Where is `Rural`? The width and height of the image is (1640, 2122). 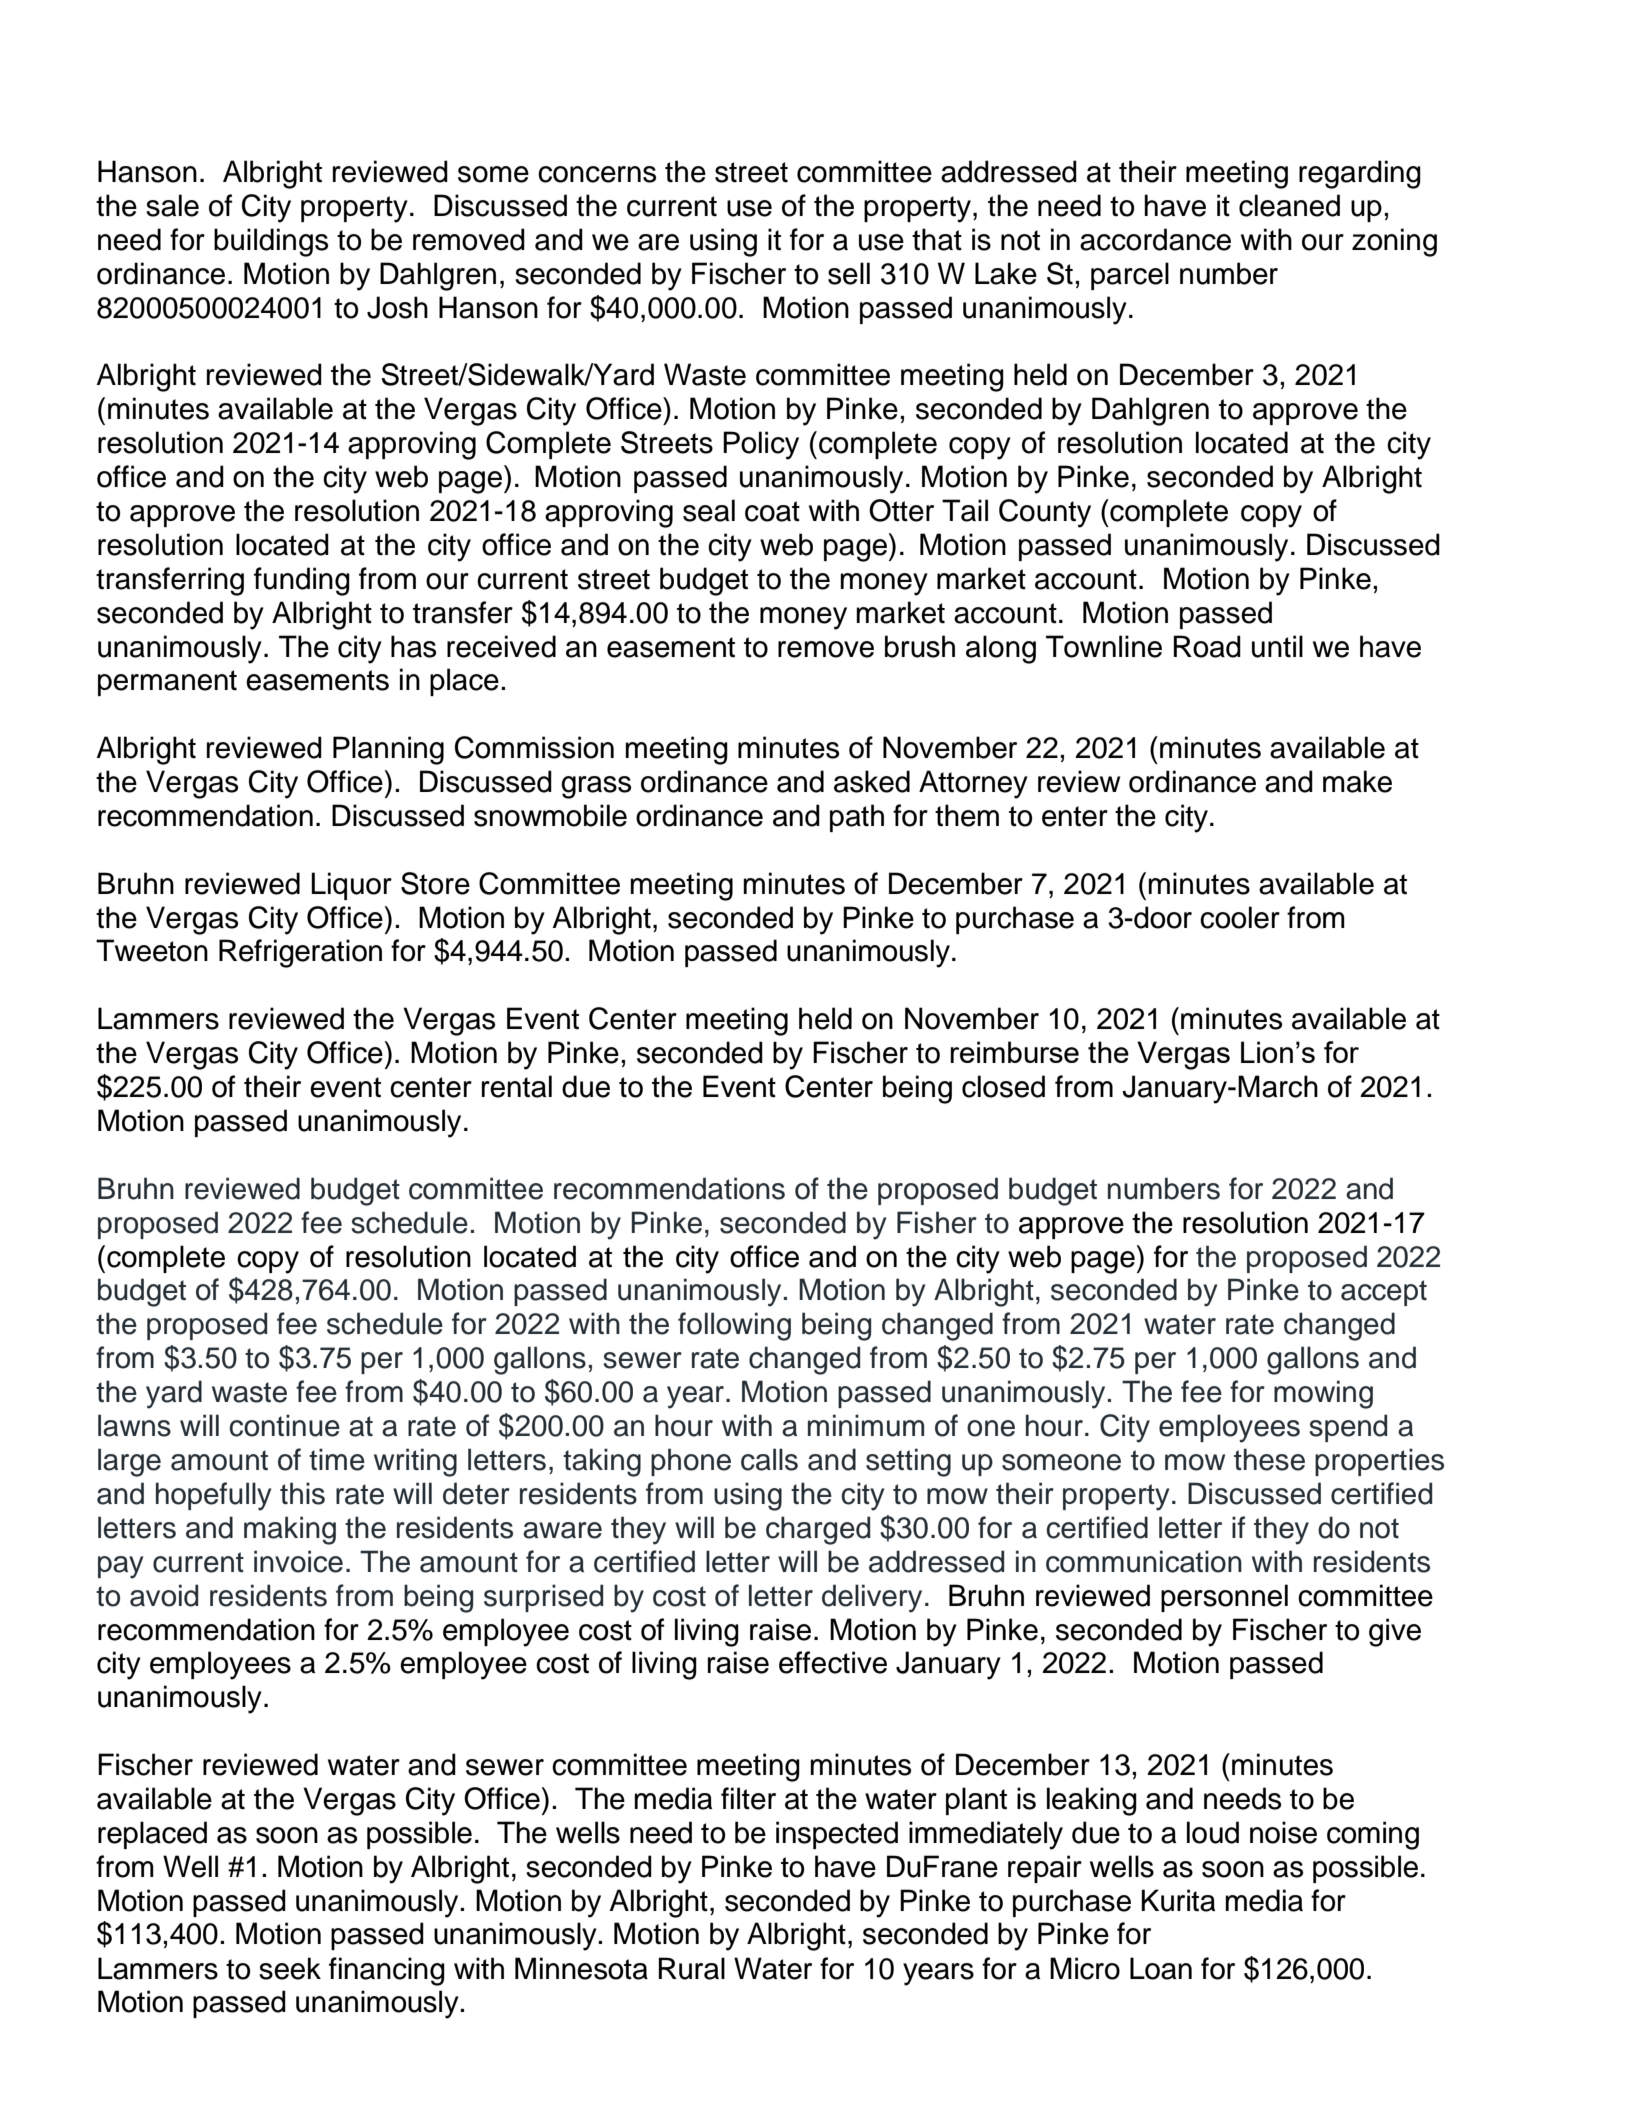 Rural is located at coordinates (691, 1968).
